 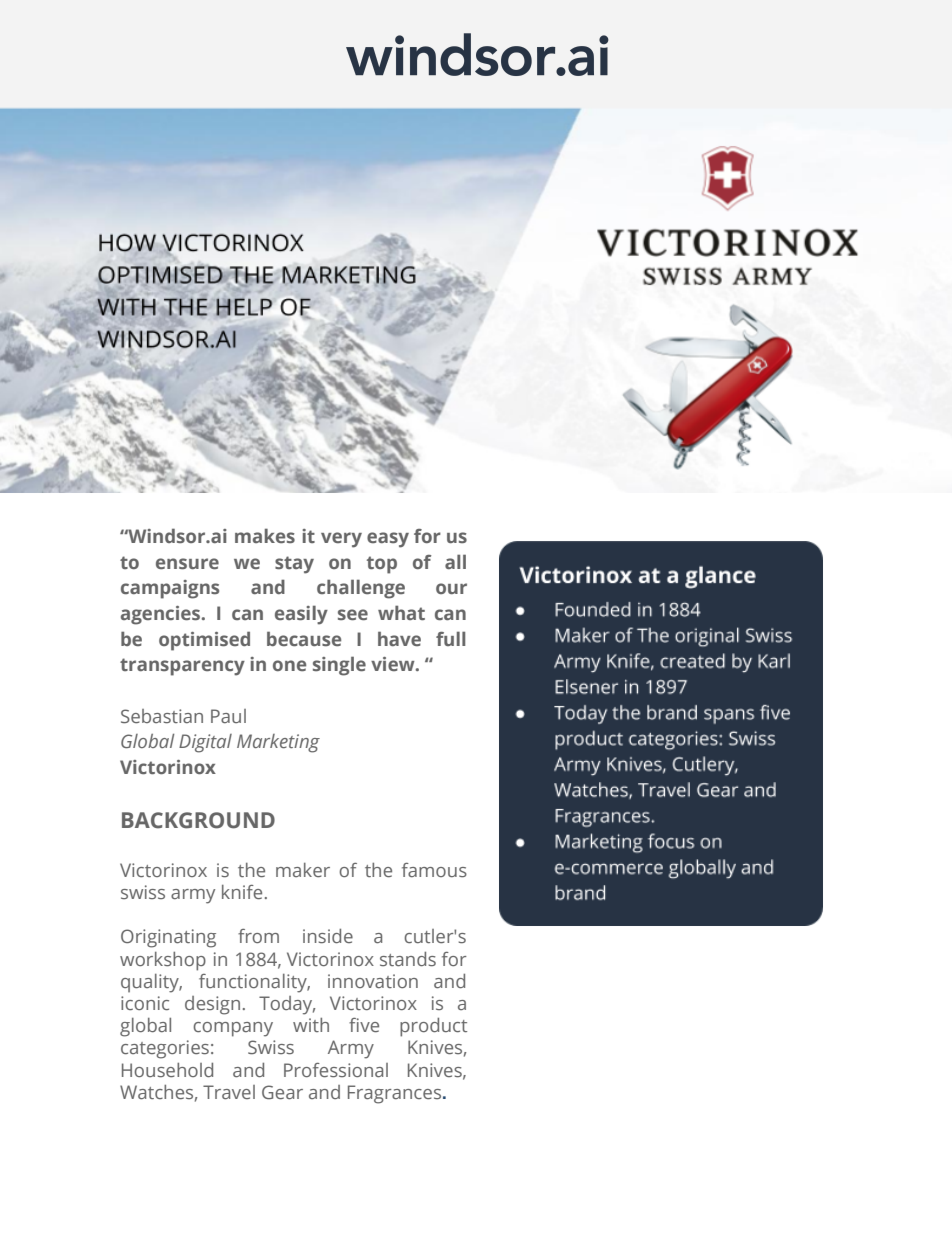 What do you see at coordinates (294, 565) in the screenshot?
I see `stay` at bounding box center [294, 565].
